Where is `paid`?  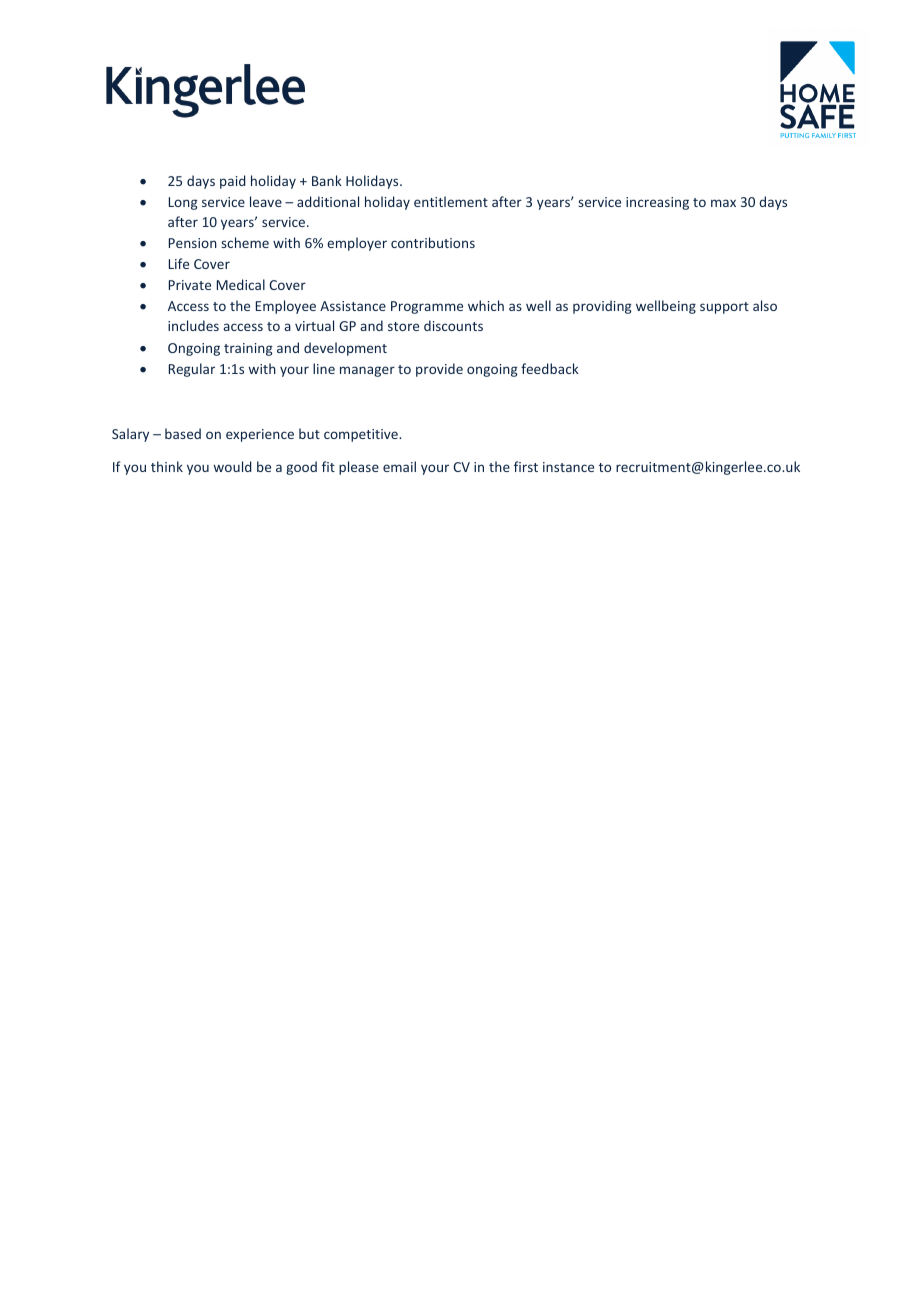
paid is located at coordinates (233, 182).
